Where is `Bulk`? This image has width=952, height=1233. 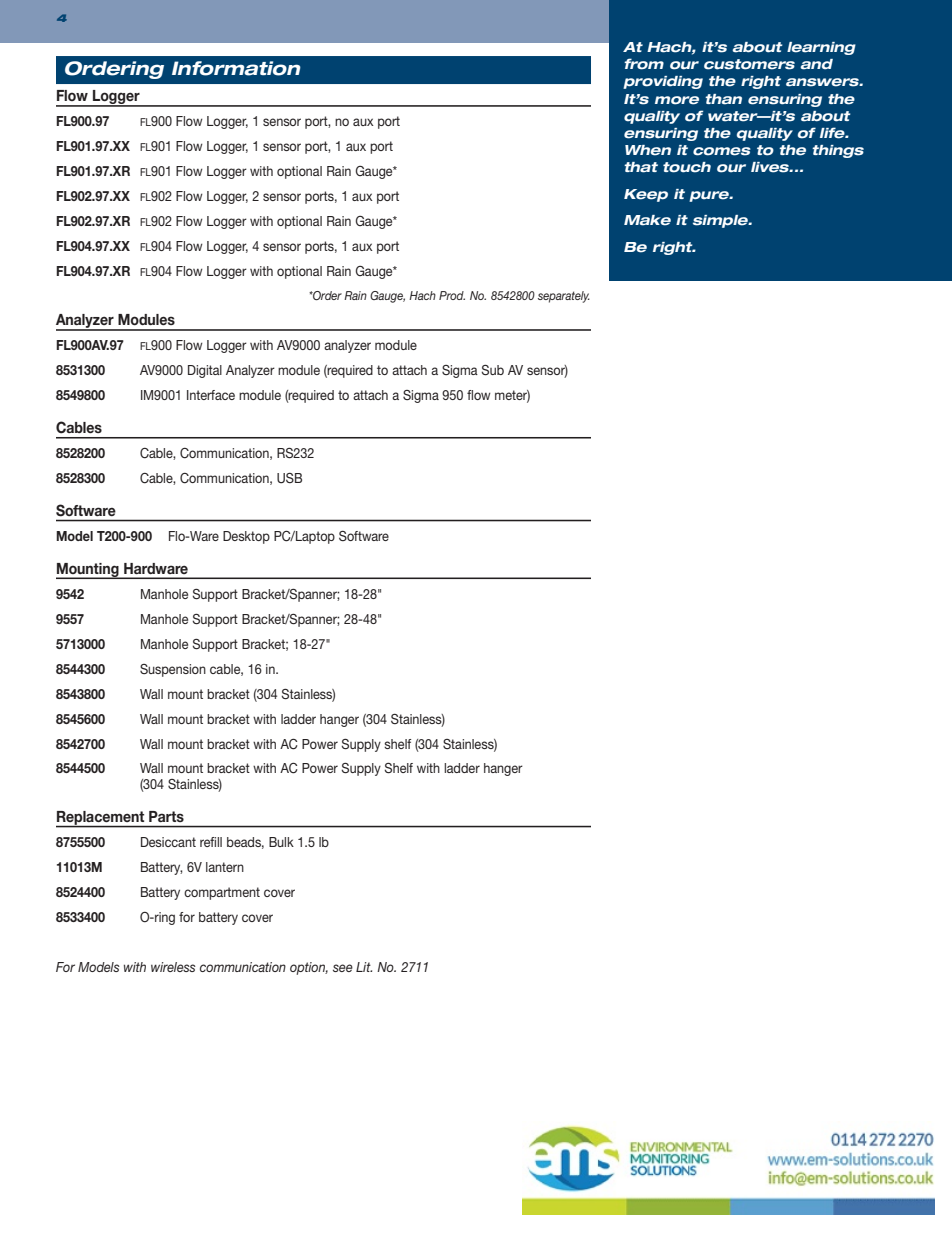
Bulk is located at coordinates (281, 842).
